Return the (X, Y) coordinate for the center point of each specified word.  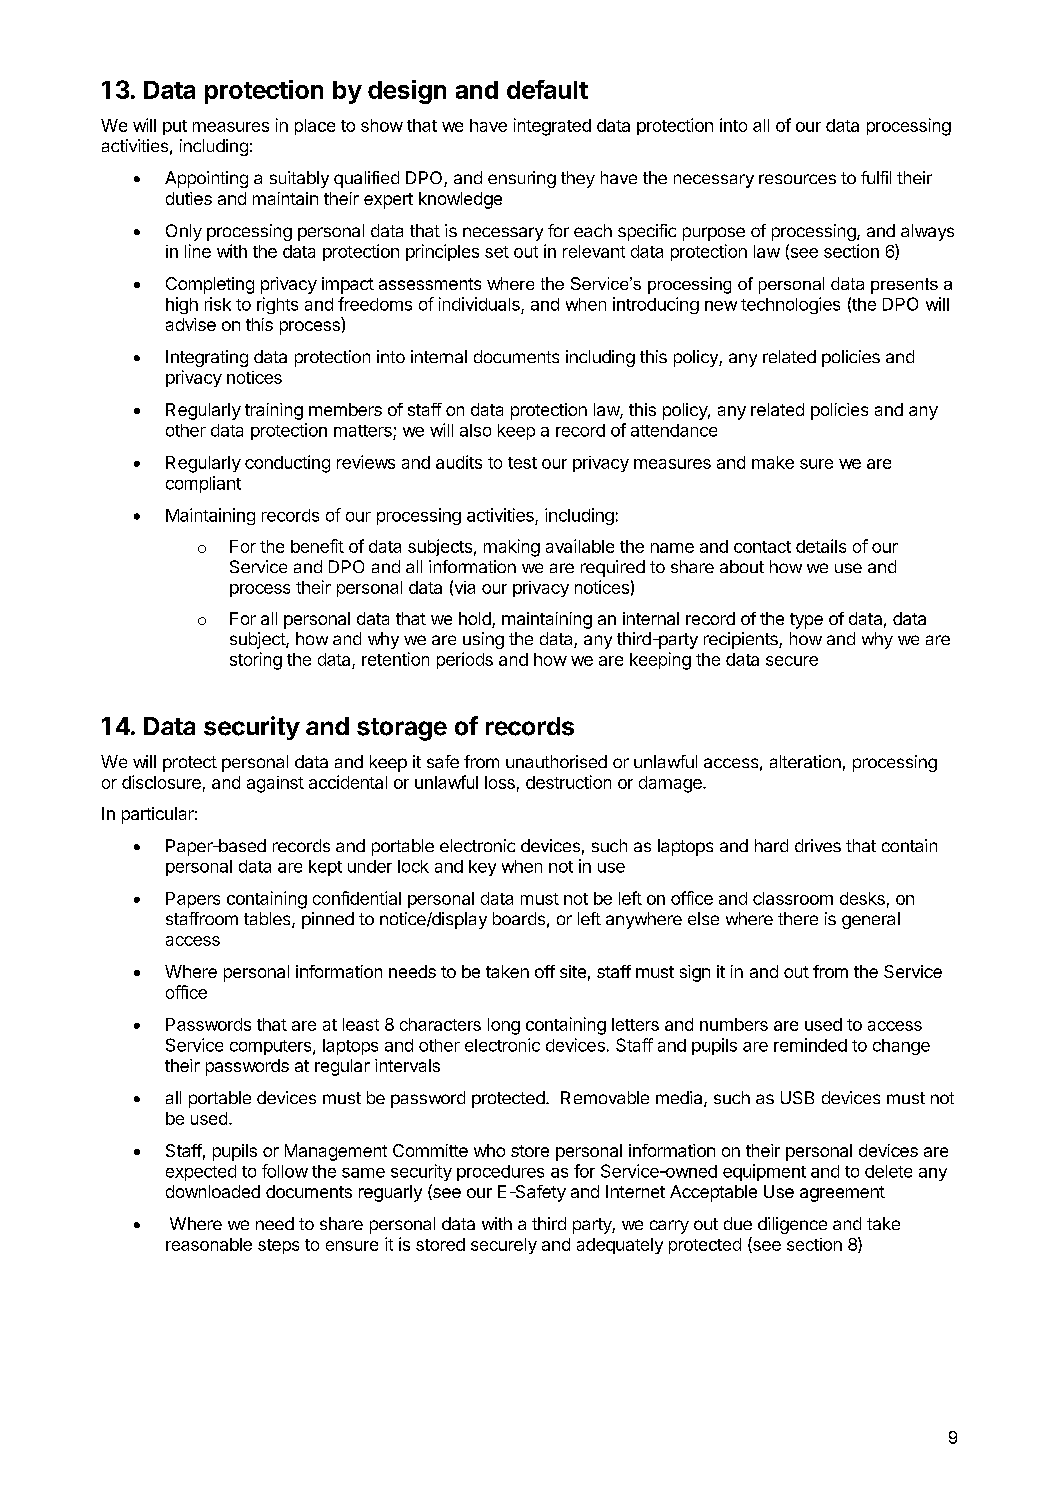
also (475, 430)
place (315, 127)
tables (268, 920)
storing (256, 661)
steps (278, 1246)
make (773, 462)
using (483, 640)
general (871, 920)
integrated (552, 127)
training (274, 411)
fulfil (876, 177)
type (806, 621)
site (573, 971)
